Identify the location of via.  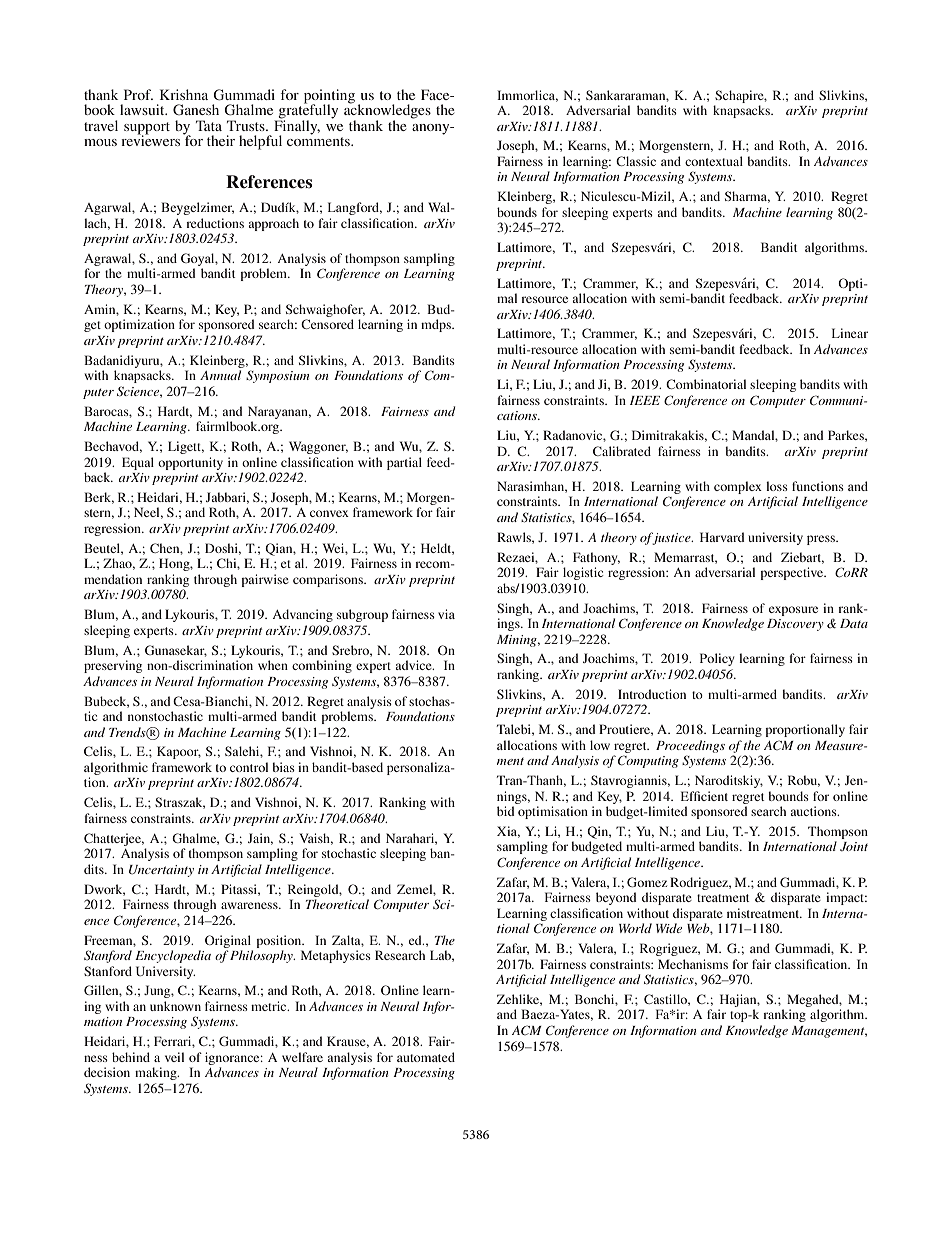
(446, 614).
